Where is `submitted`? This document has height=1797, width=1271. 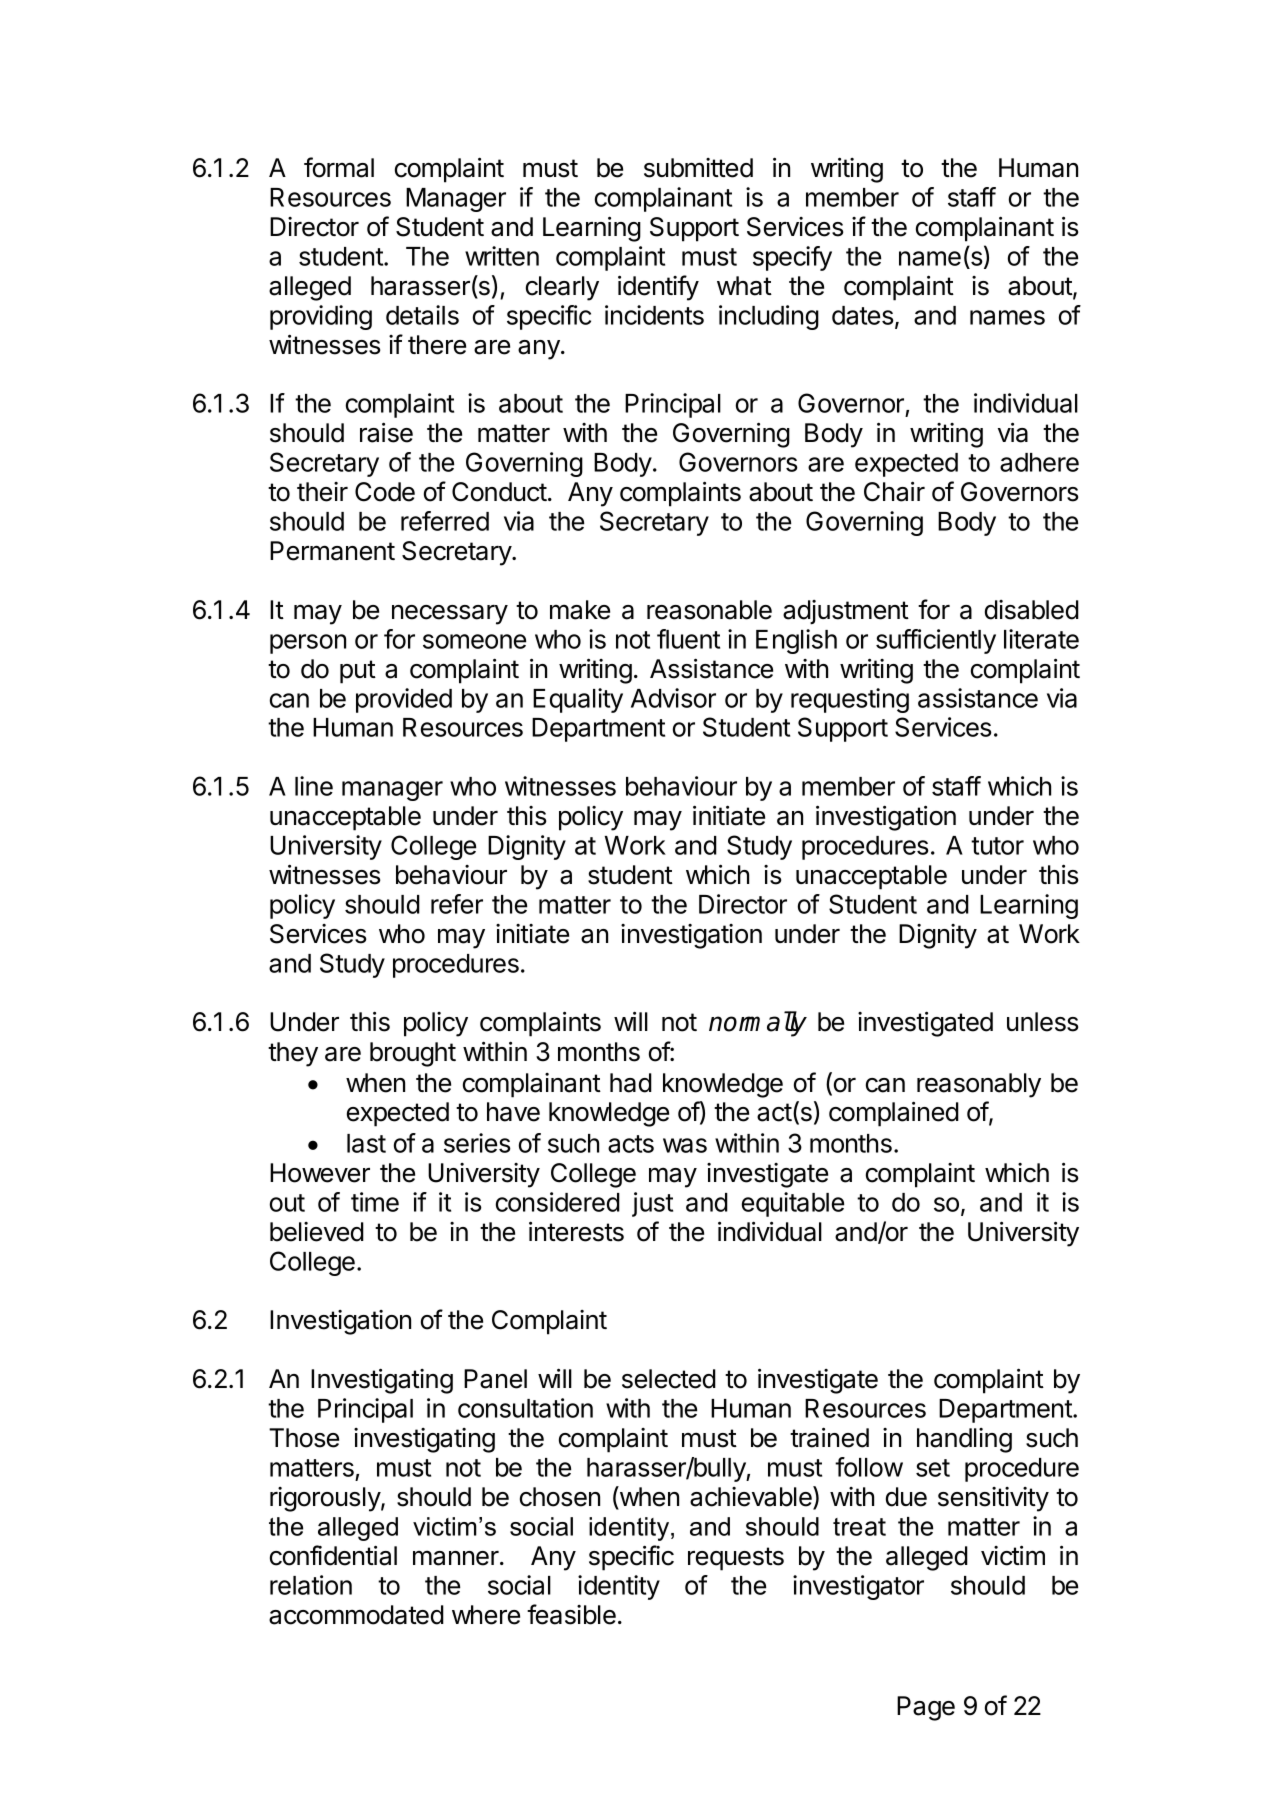 submitted is located at coordinates (698, 168).
